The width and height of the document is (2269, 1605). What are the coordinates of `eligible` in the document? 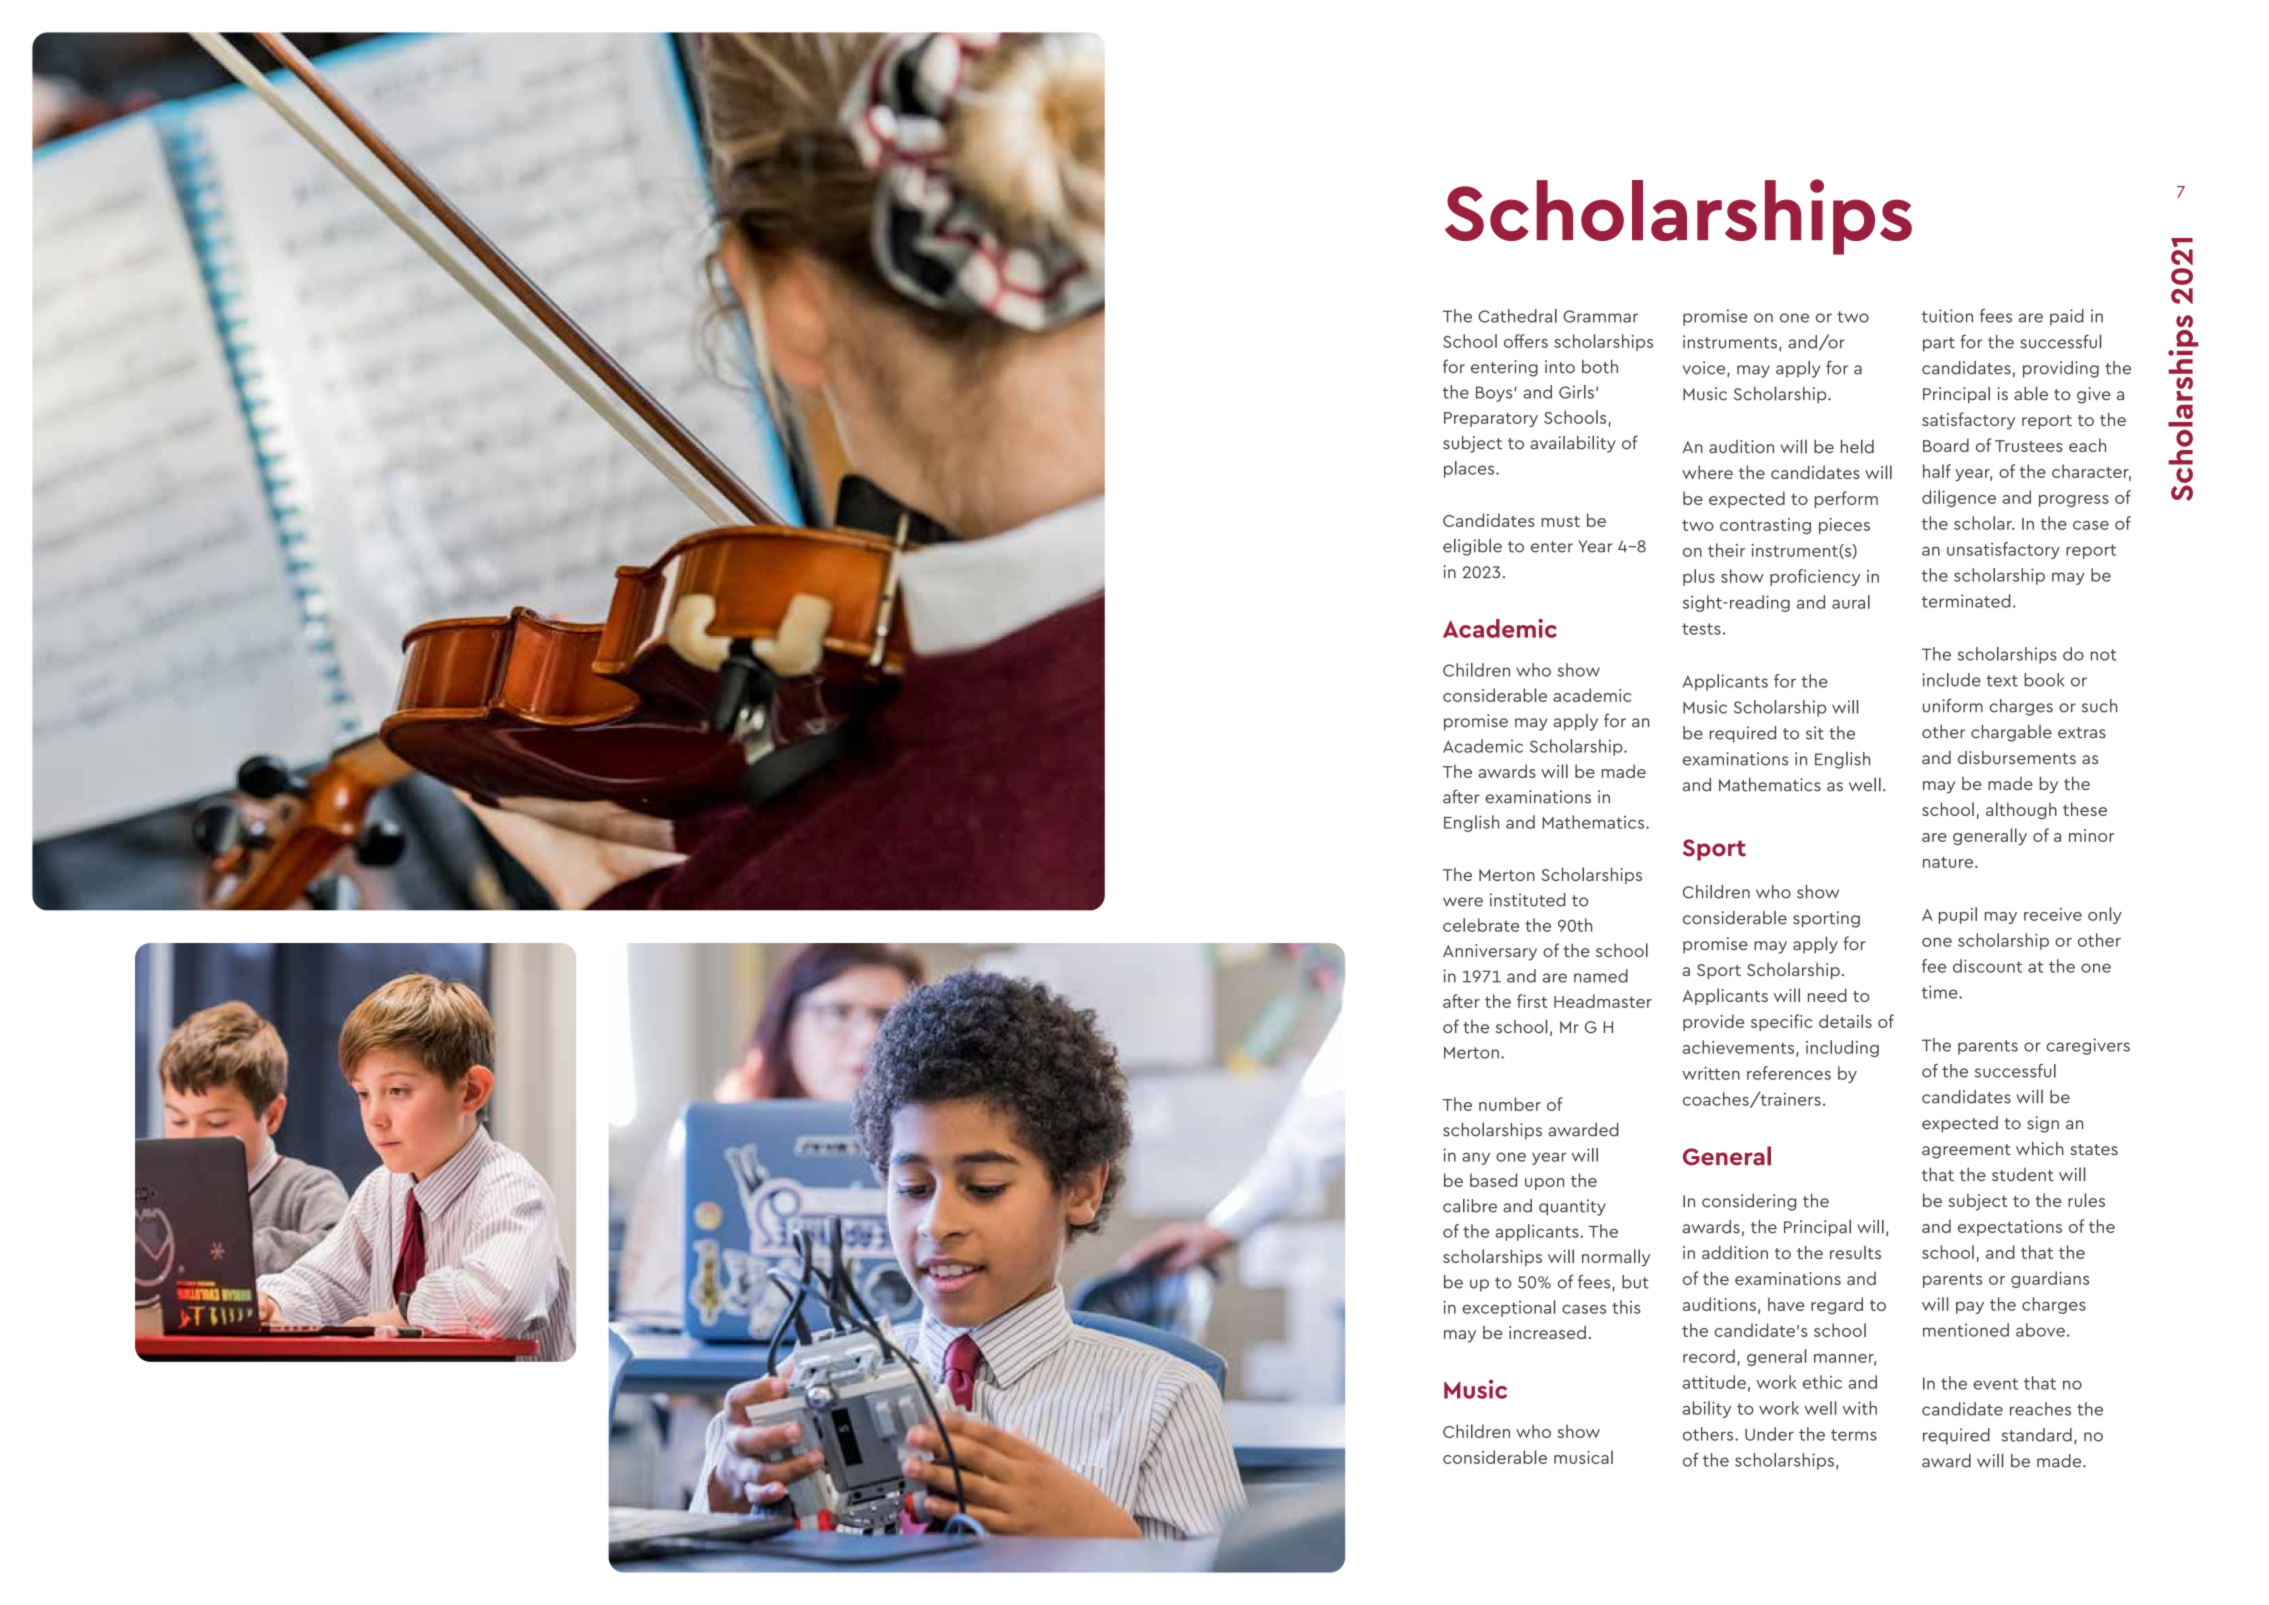 It's located at (1472, 547).
